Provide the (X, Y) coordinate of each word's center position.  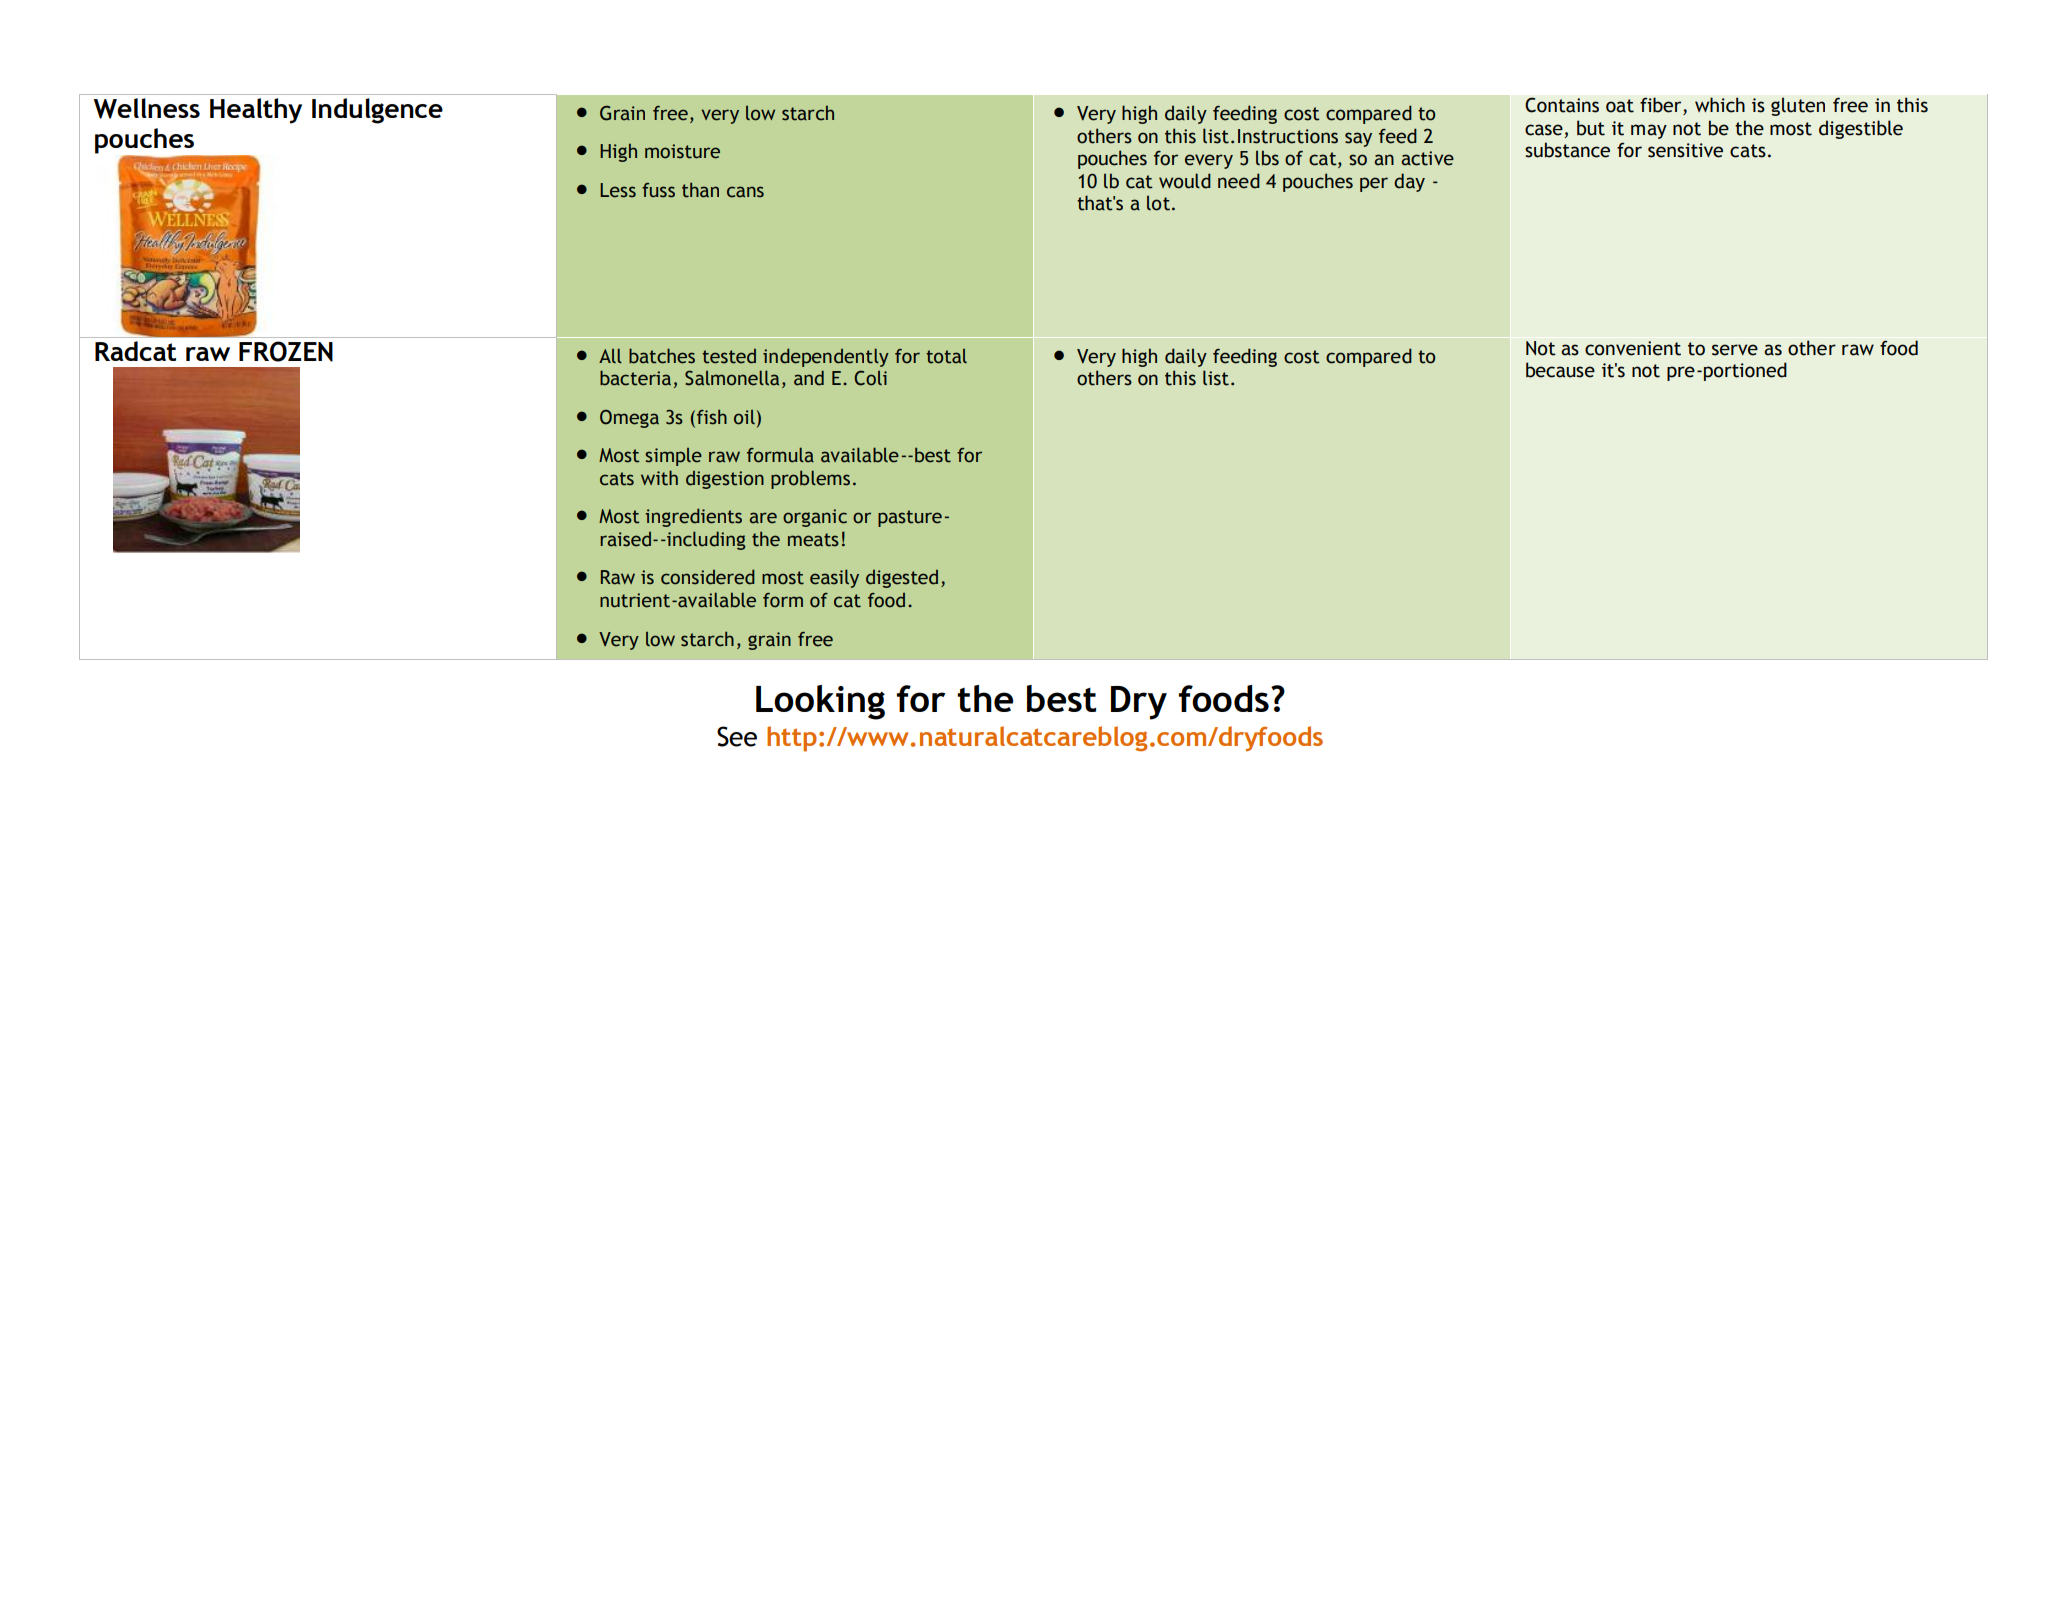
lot (1160, 203)
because (1560, 370)
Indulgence (377, 111)
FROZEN (286, 351)
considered (708, 577)
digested (902, 579)
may (1649, 131)
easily (834, 578)
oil (744, 417)
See (737, 736)
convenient (1633, 348)
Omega (629, 419)
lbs (1267, 158)
